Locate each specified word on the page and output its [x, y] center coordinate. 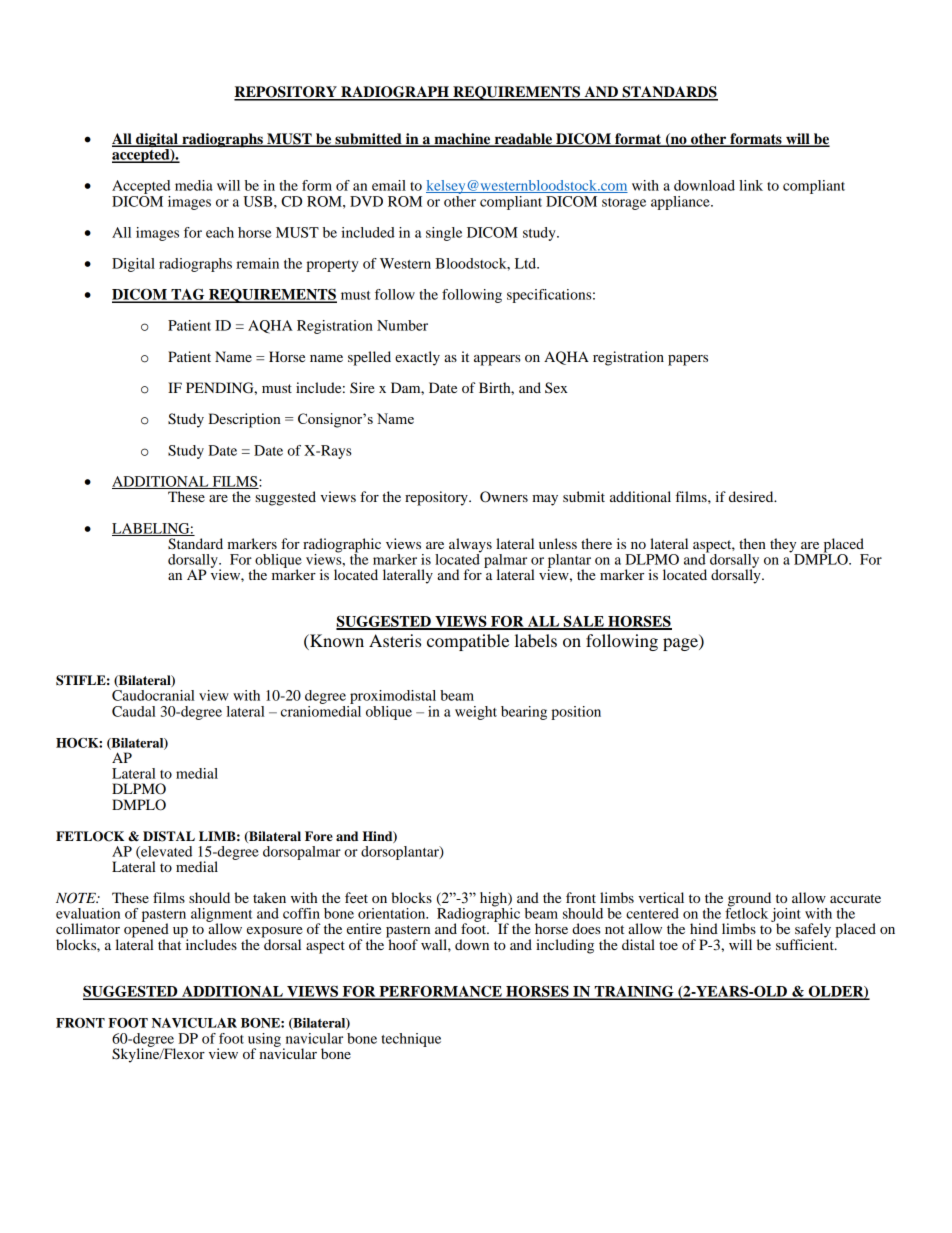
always [470, 546]
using [264, 1041]
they [784, 546]
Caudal [134, 711]
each [220, 232]
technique [411, 1040]
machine [462, 140]
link [751, 185]
